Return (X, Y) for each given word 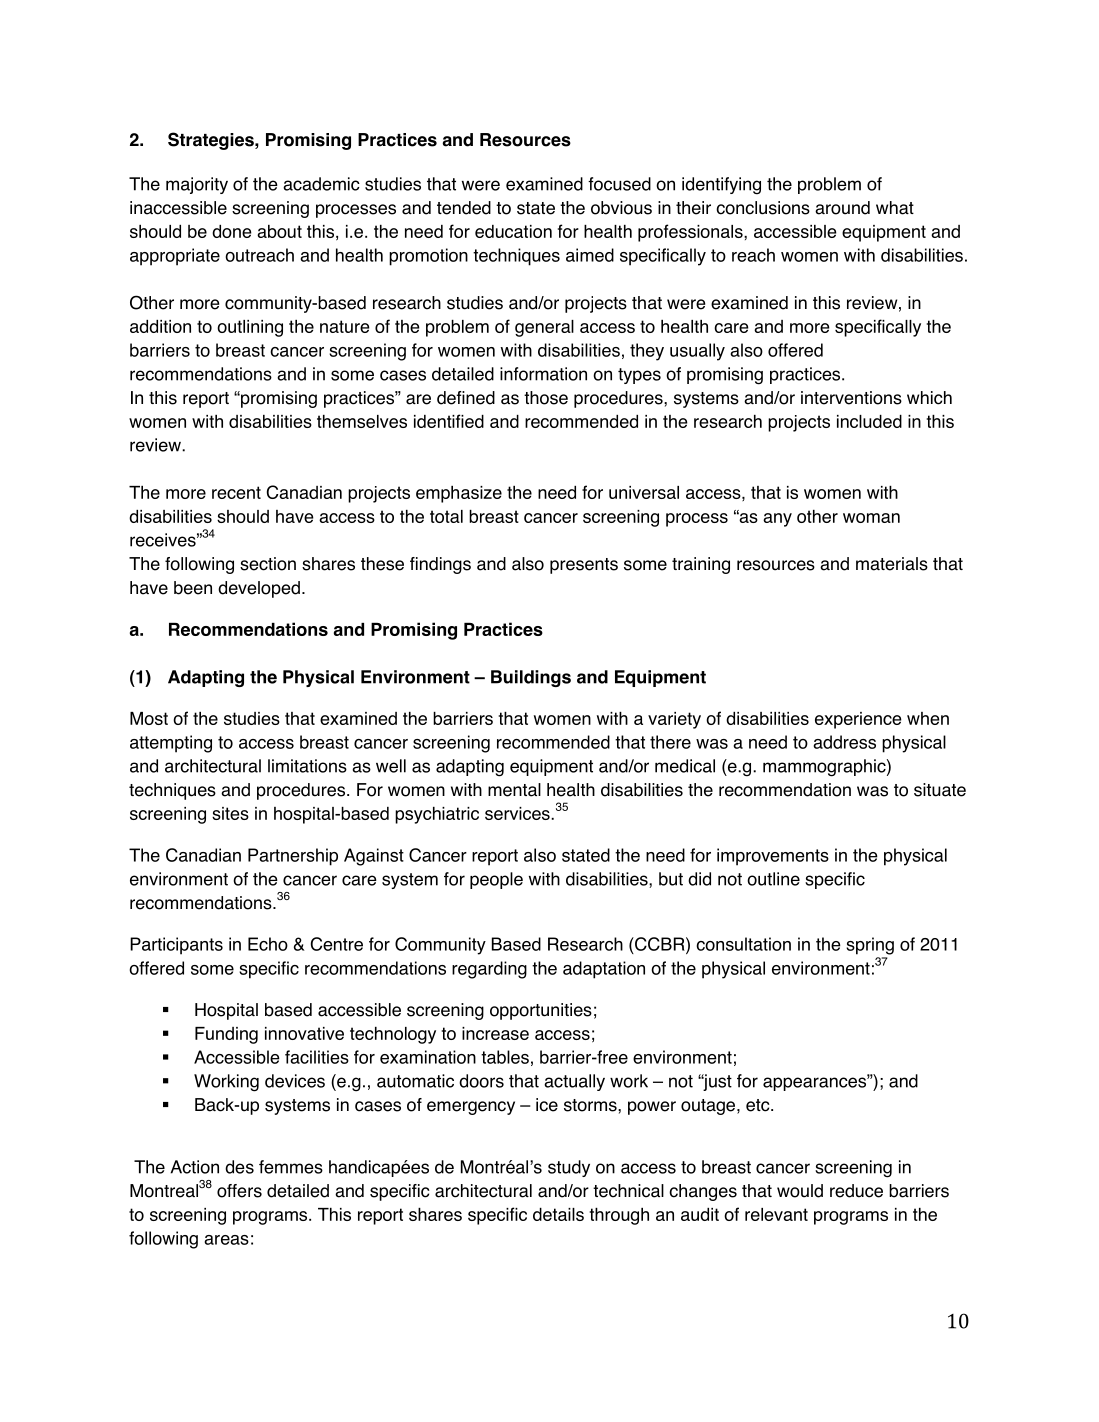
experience (858, 720)
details (558, 1214)
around (842, 208)
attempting (171, 744)
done (232, 231)
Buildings (531, 678)
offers (239, 1191)
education (513, 231)
